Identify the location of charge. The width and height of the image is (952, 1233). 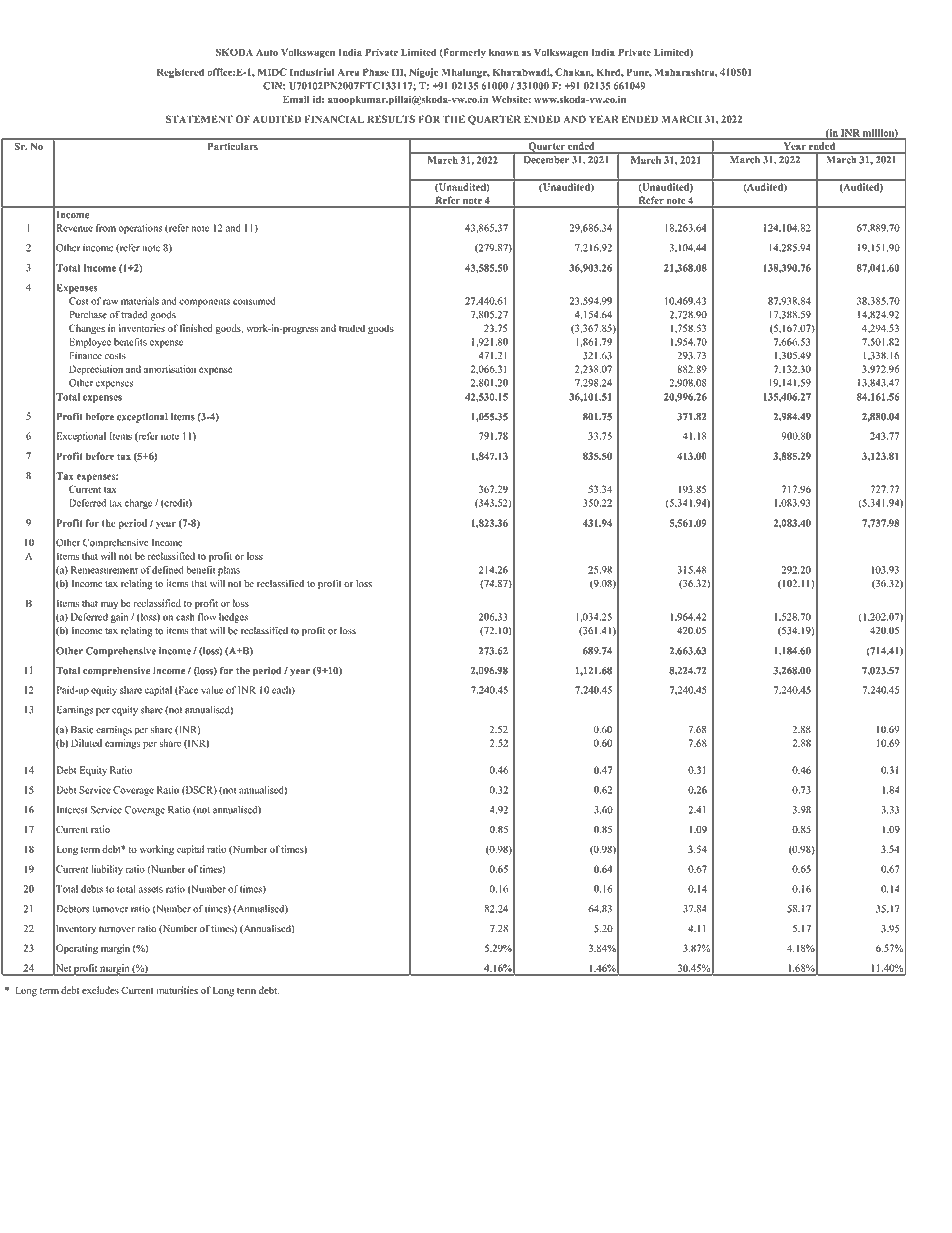
(139, 504).
